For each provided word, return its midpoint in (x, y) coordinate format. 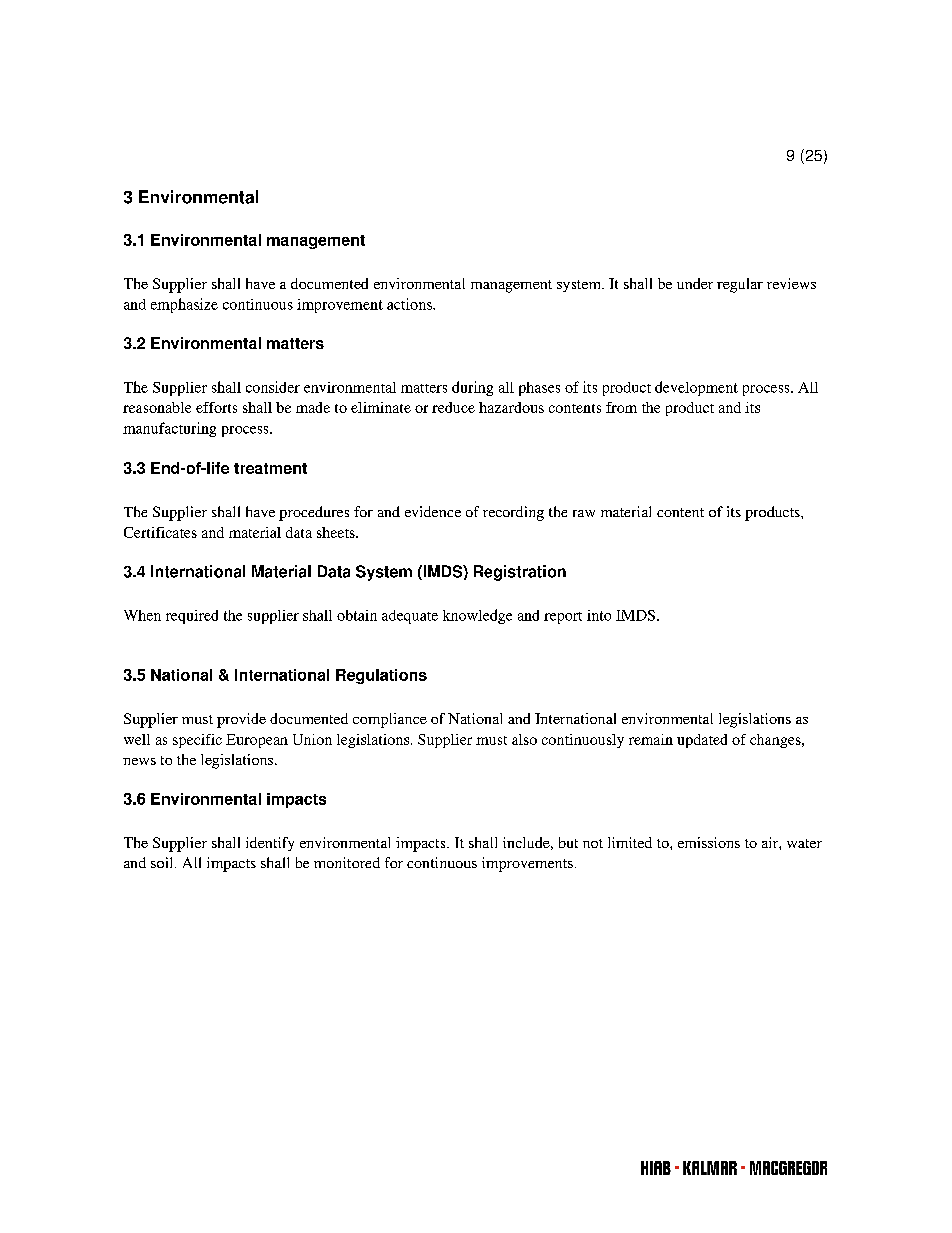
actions (410, 304)
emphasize (184, 305)
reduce (453, 407)
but (568, 842)
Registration (520, 573)
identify (270, 844)
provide (241, 720)
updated (702, 741)
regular (740, 285)
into (599, 615)
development (696, 388)
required (192, 617)
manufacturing (169, 429)
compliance (390, 720)
